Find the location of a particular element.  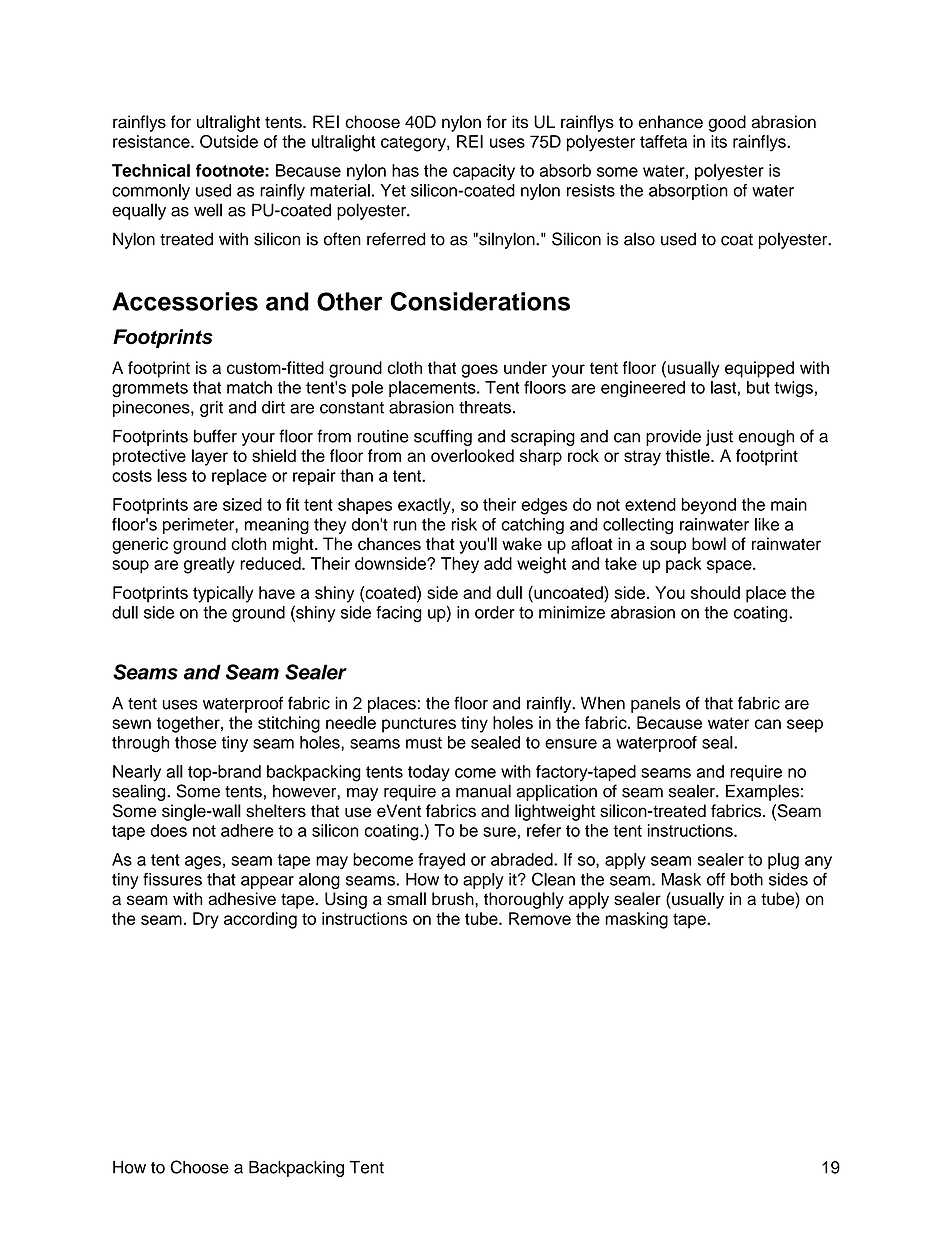

adhesive is located at coordinates (242, 899).
